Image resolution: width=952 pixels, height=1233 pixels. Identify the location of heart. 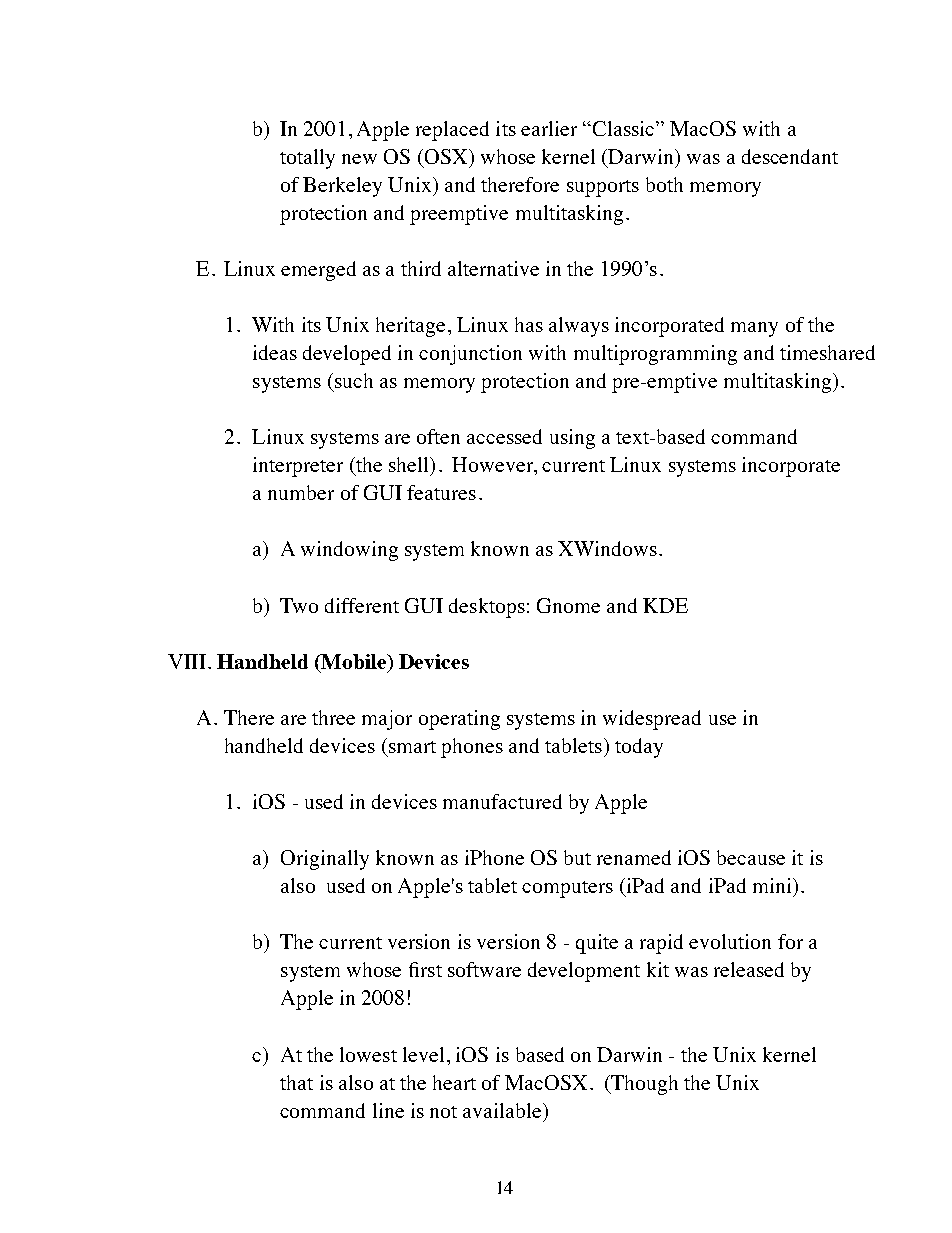
(454, 1082).
